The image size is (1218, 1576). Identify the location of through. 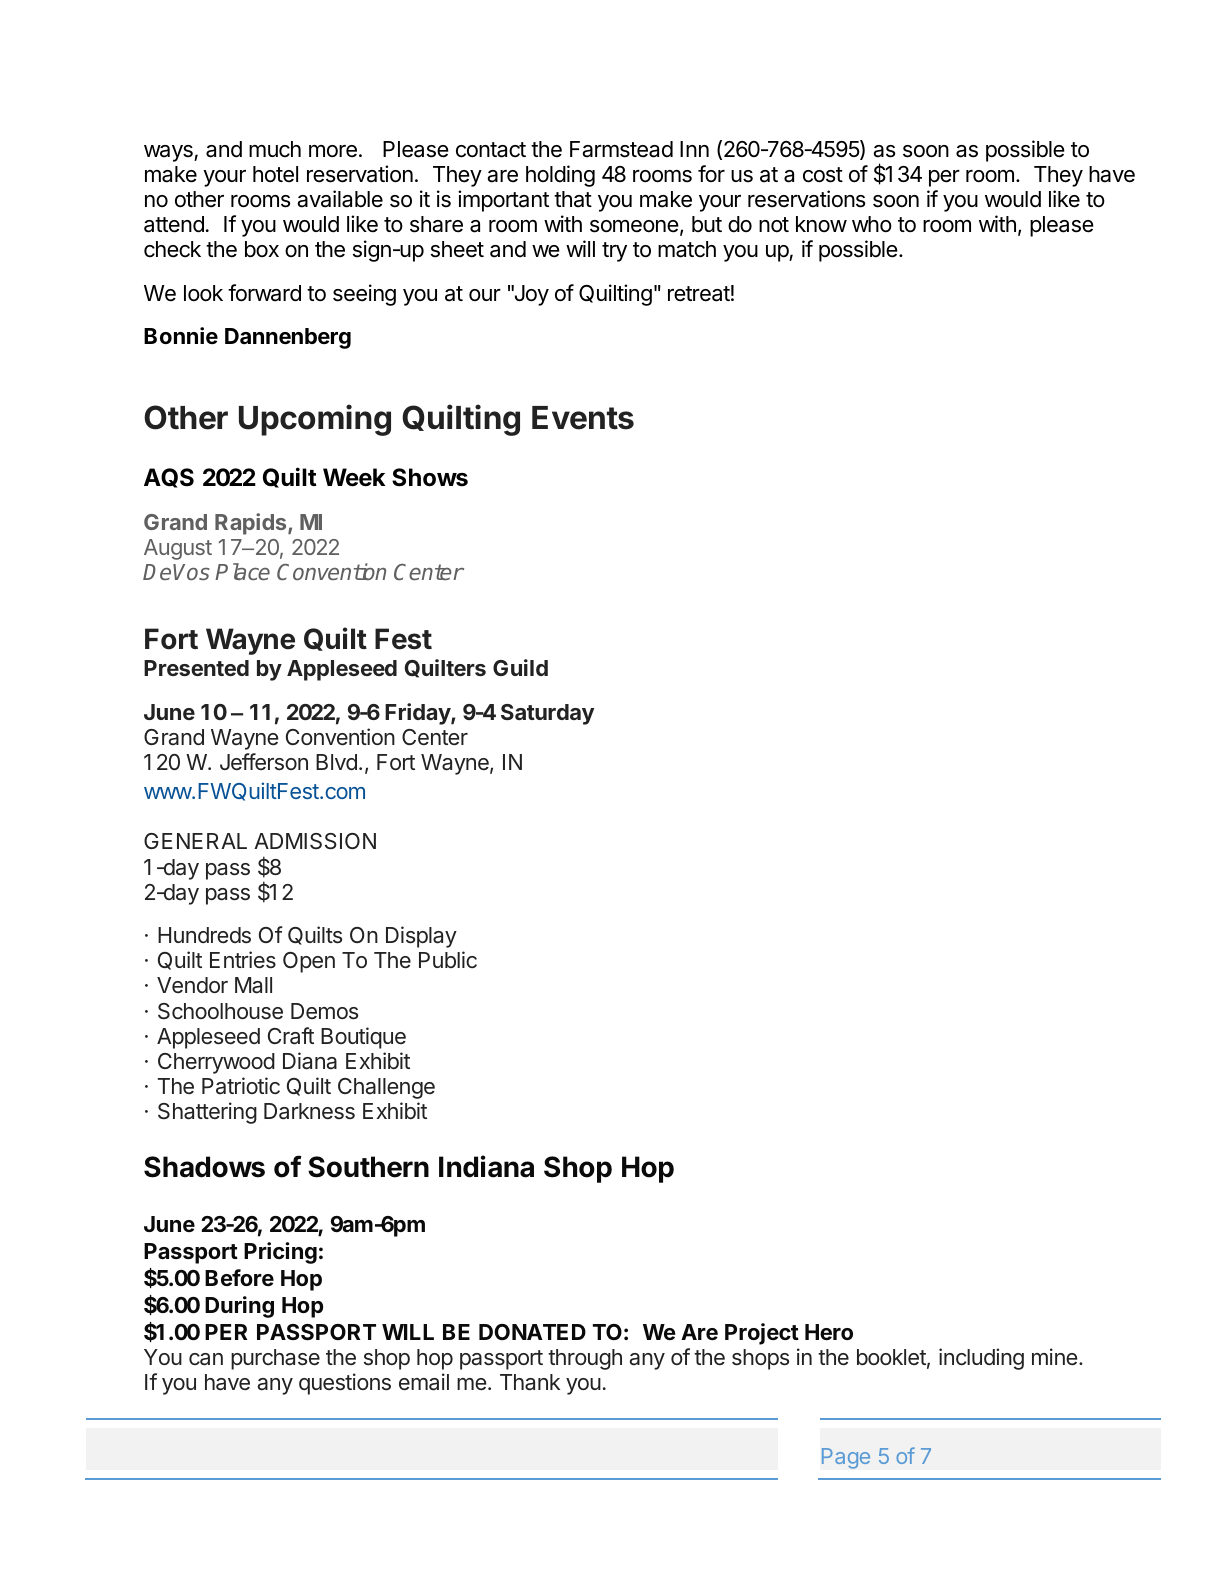
(585, 1359).
